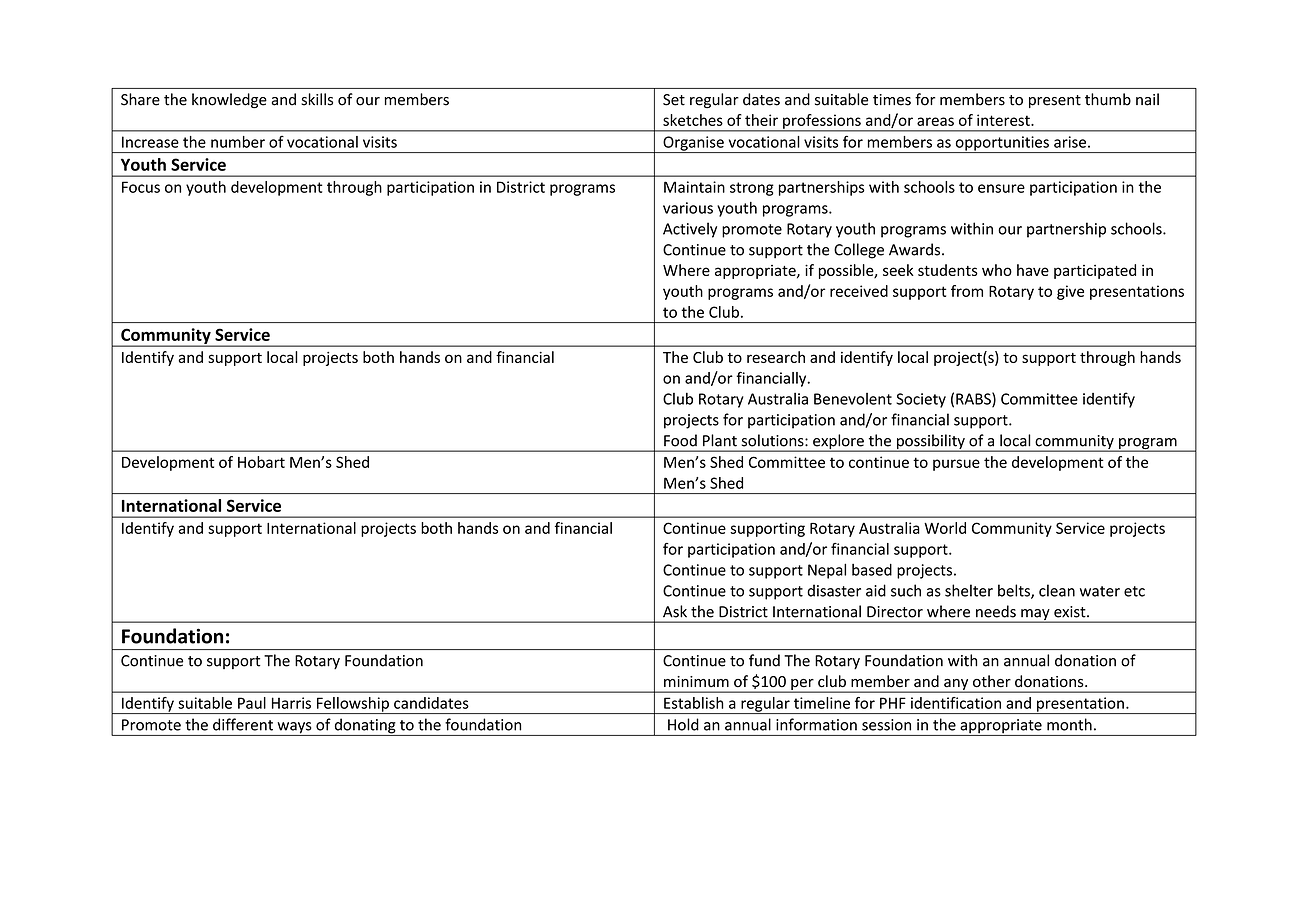 The width and height of the screenshot is (1308, 924). I want to click on interest, so click(1004, 120).
